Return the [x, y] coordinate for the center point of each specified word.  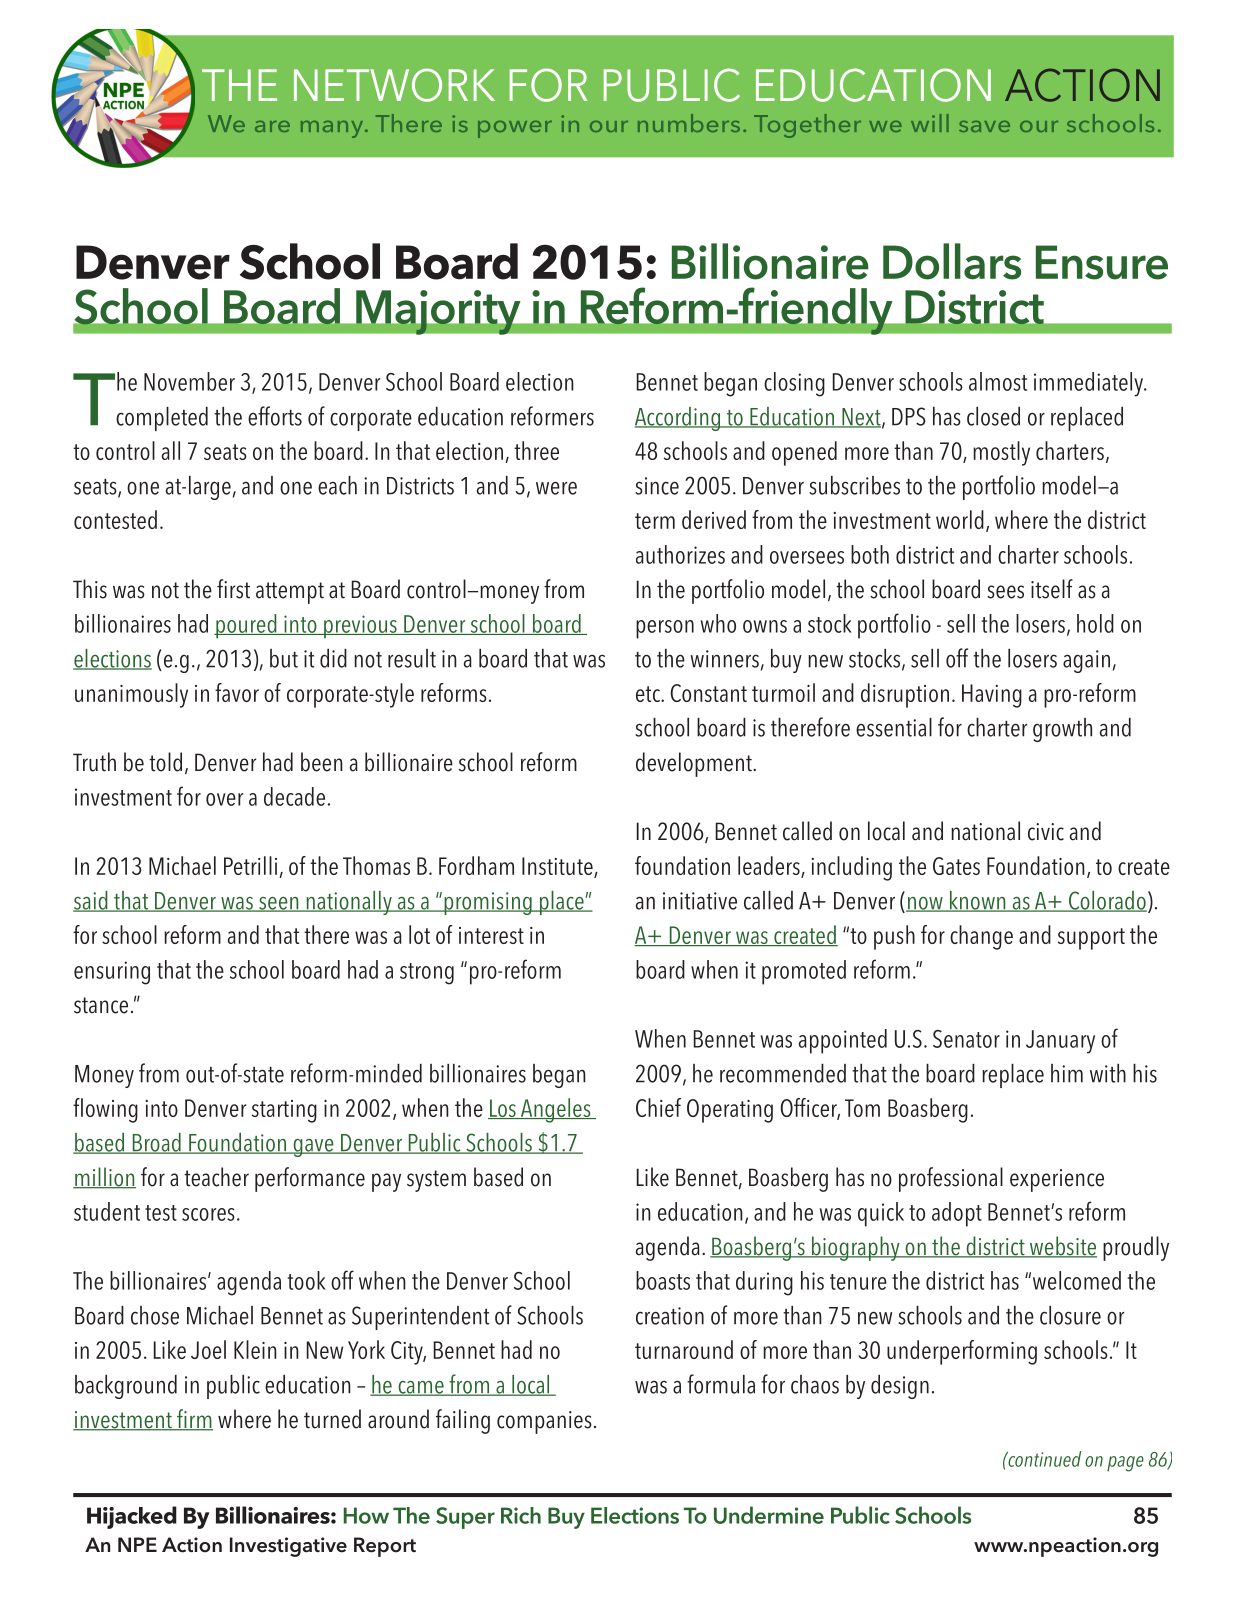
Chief [658, 1107]
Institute [558, 867]
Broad [156, 1143]
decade [294, 796]
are [272, 126]
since [657, 486]
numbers [689, 123]
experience [1057, 1180]
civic [1046, 832]
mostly [1001, 453]
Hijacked [132, 1517]
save [984, 126]
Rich [521, 1515]
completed [162, 419]
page [1125, 1464]
